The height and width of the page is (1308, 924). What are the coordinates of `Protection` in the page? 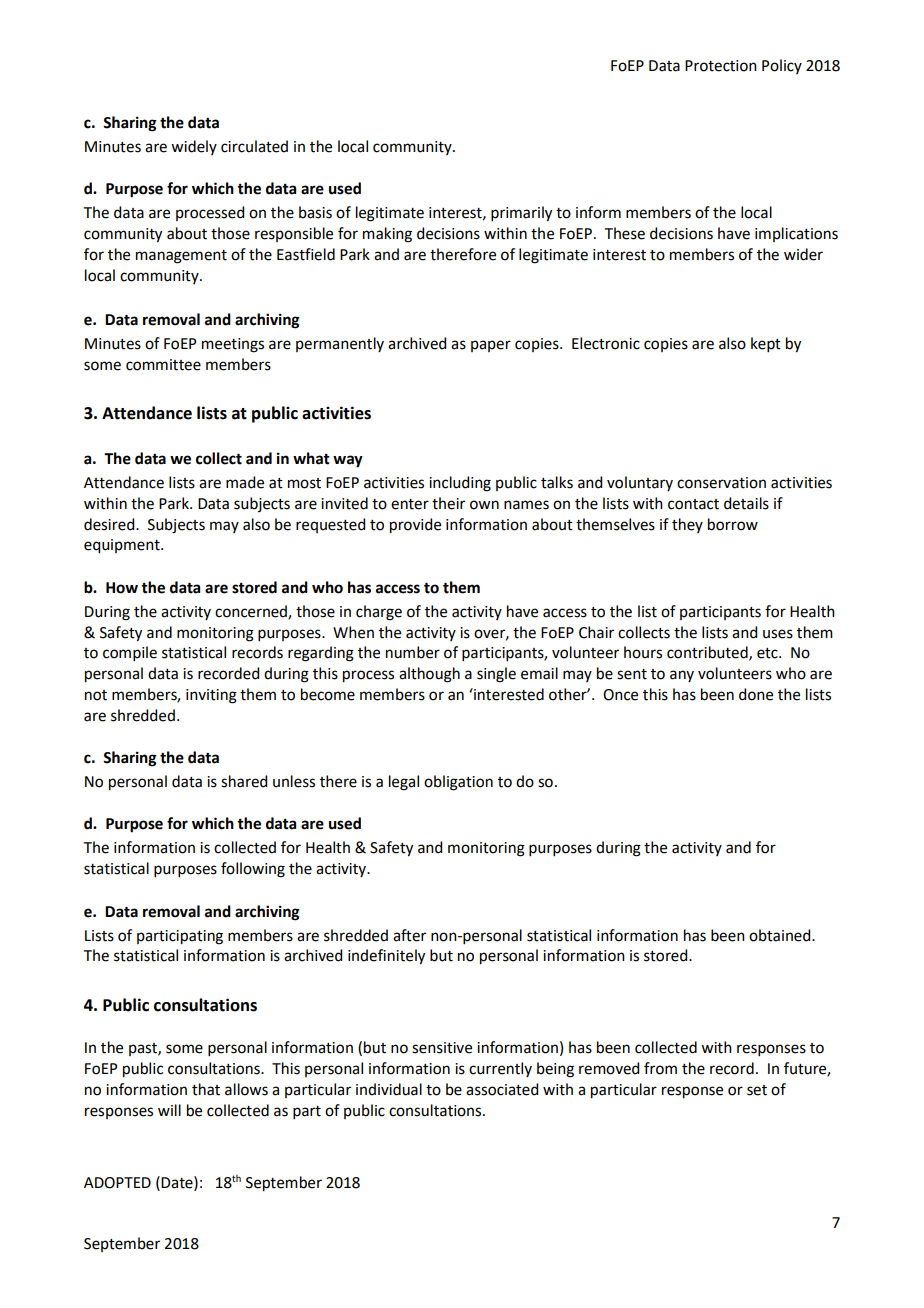 It's located at (721, 66).
